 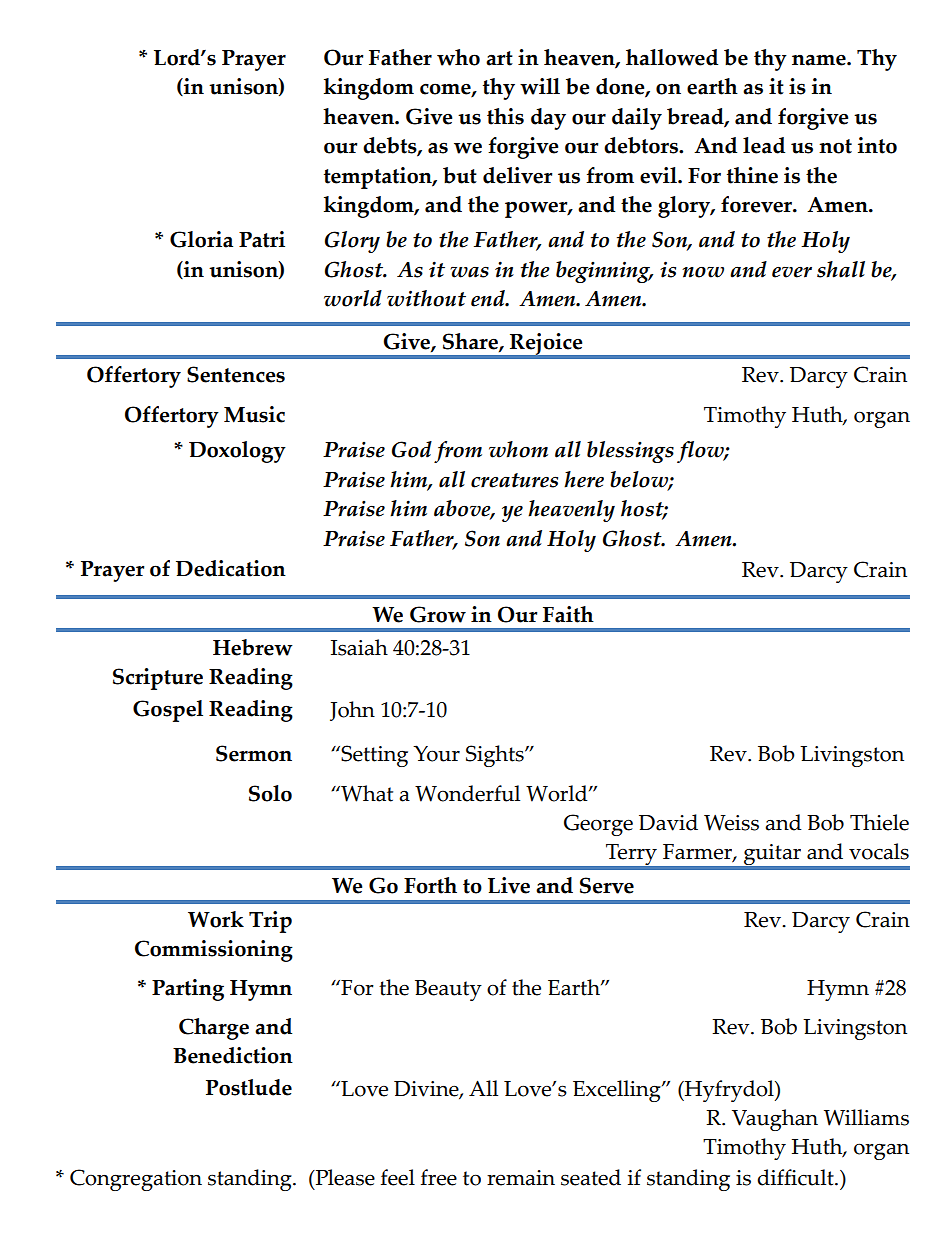 What do you see at coordinates (270, 793) in the screenshot?
I see `Solo` at bounding box center [270, 793].
